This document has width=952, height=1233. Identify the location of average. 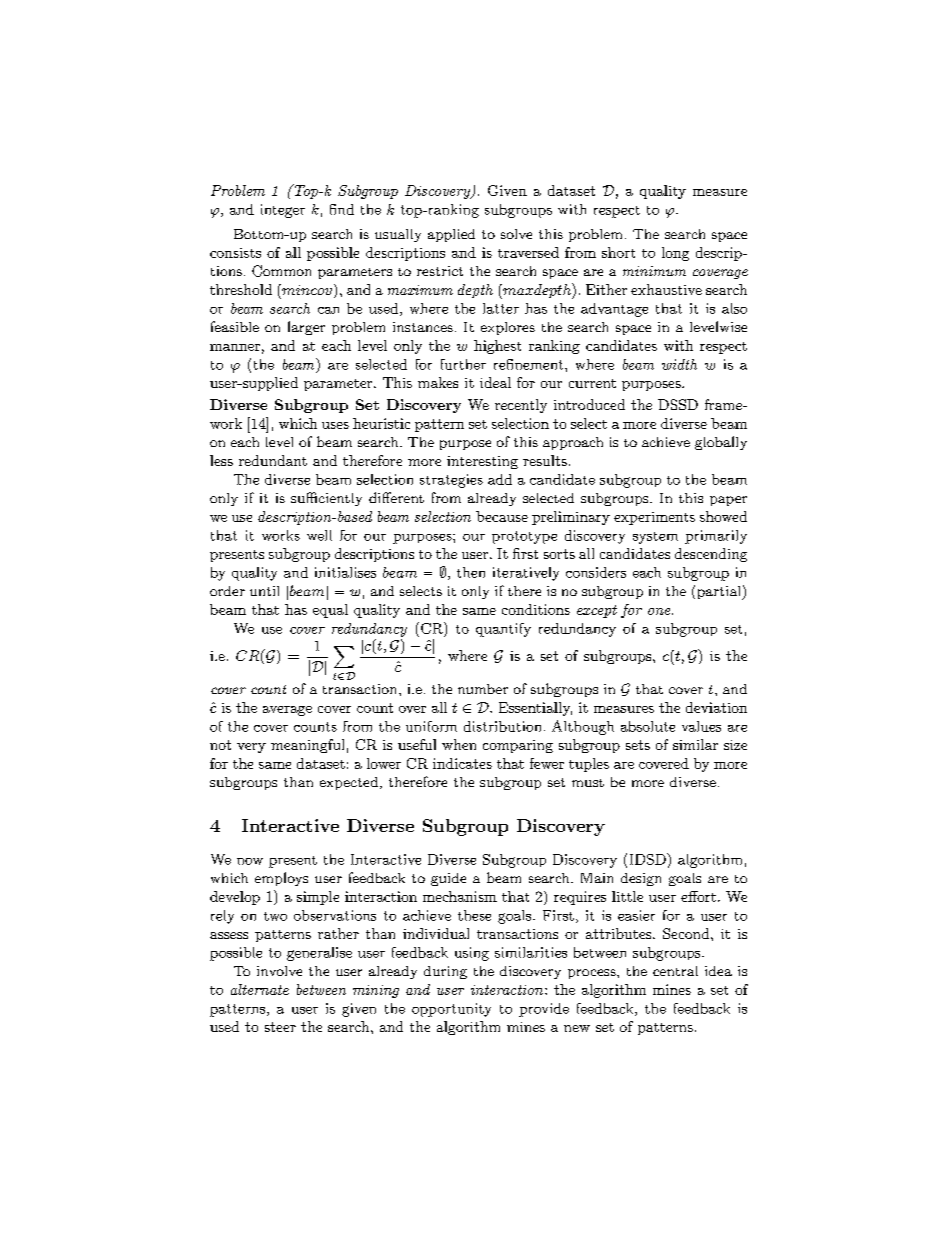
(287, 711).
